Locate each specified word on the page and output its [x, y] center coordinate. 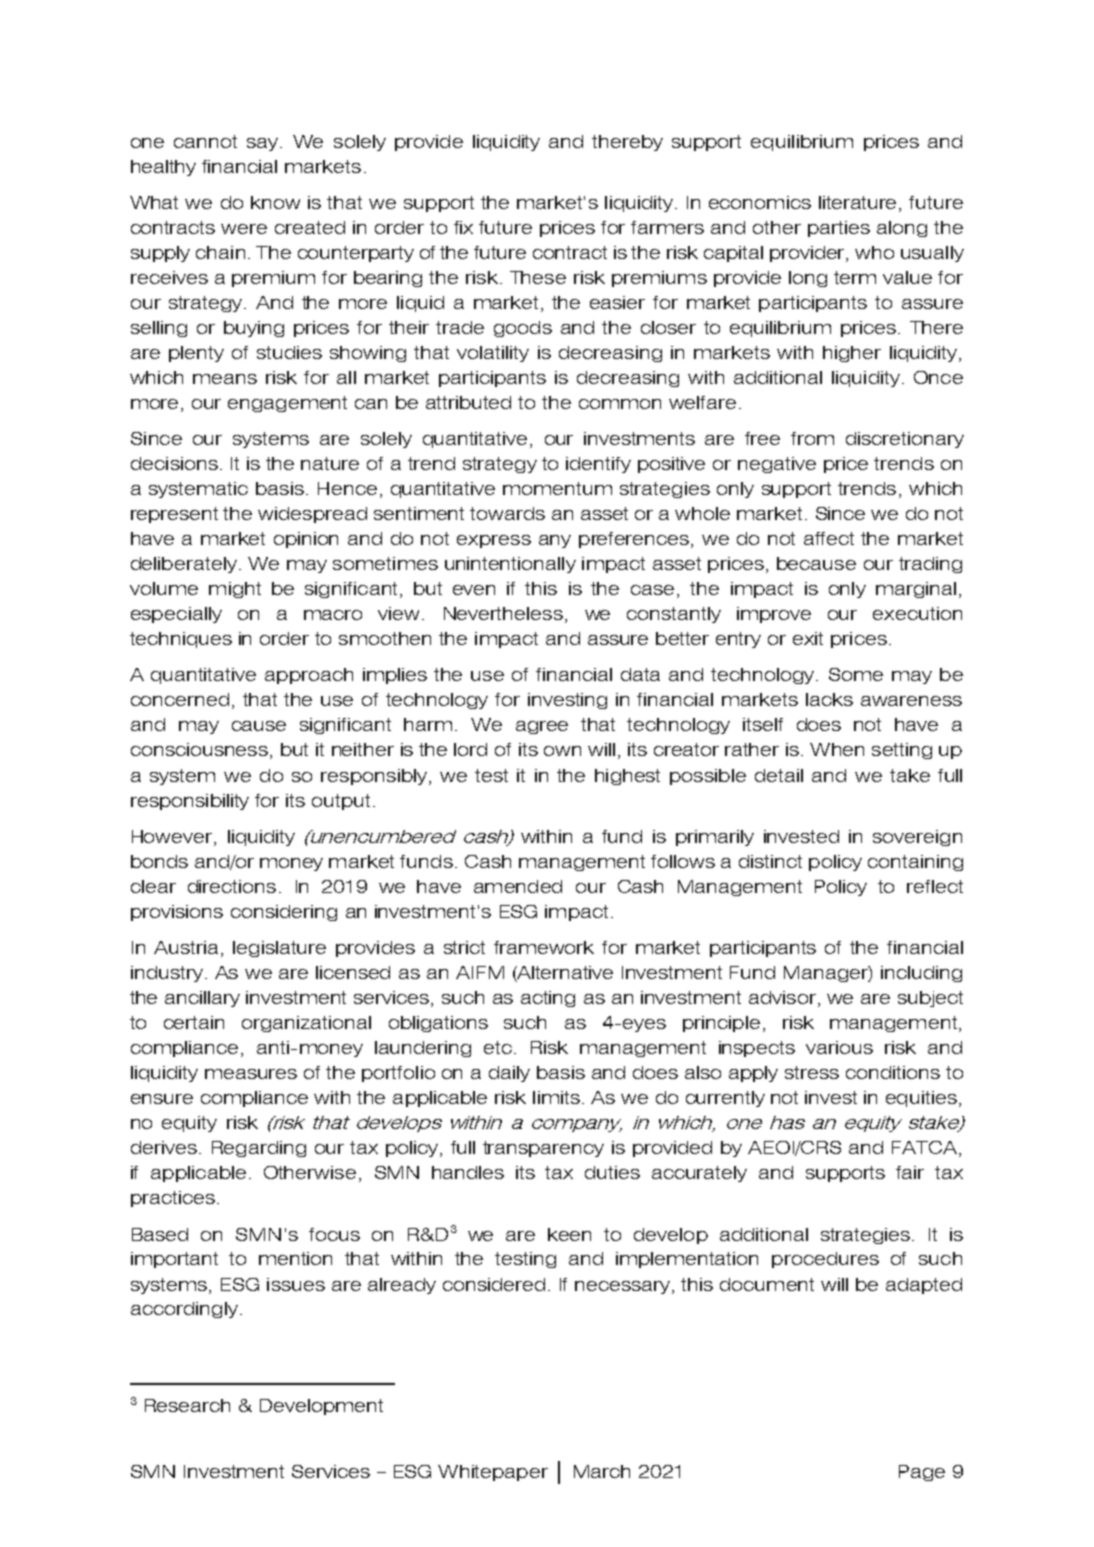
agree [542, 727]
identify [598, 465]
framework [544, 947]
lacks [829, 699]
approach [309, 676]
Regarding [259, 1149]
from [812, 438]
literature [859, 204]
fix [463, 227]
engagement [287, 404]
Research [187, 1405]
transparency [543, 1149]
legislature [279, 949]
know [275, 202]
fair [910, 1172]
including [921, 974]
